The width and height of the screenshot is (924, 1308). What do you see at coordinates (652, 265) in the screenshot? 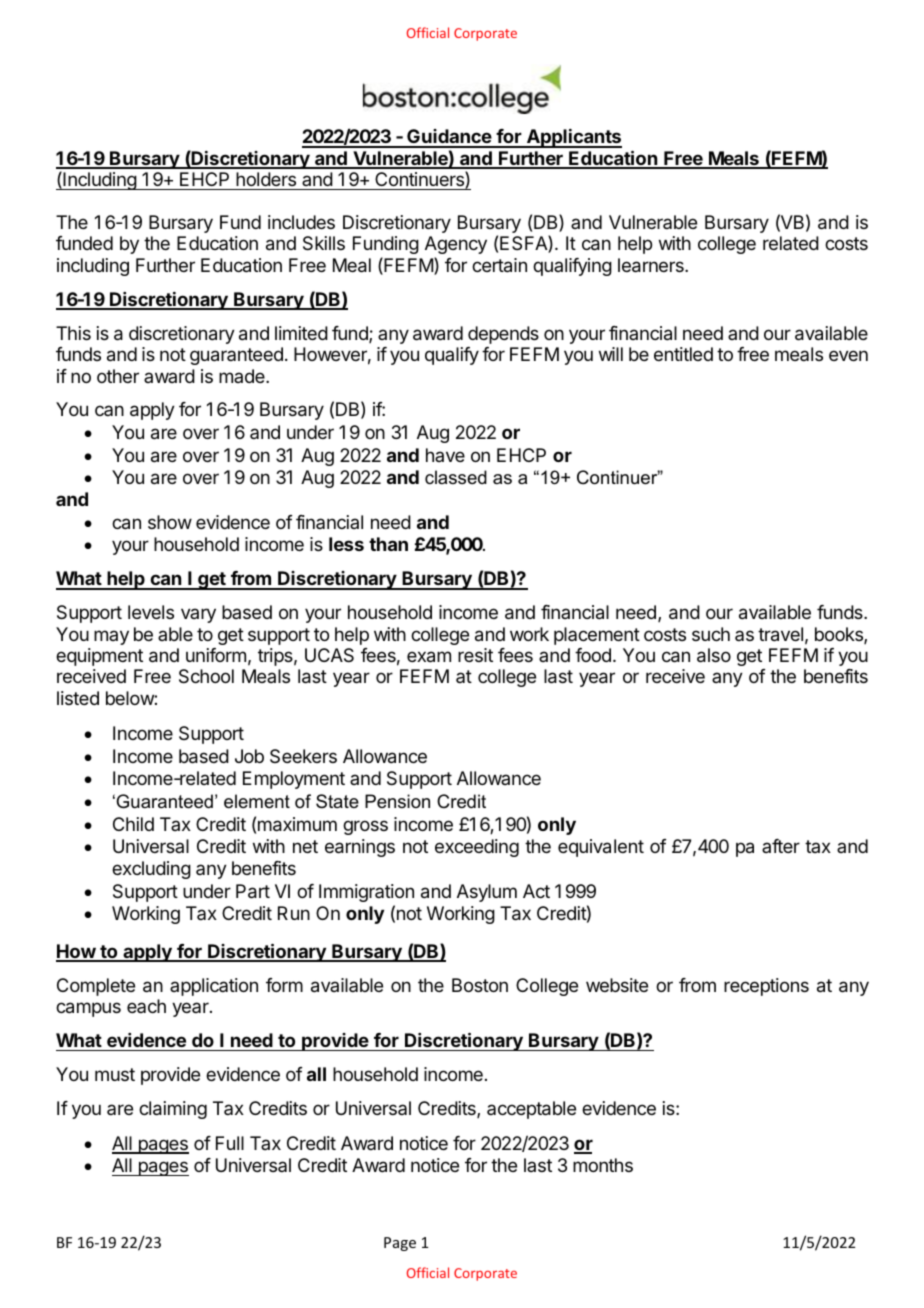
I see `learners` at bounding box center [652, 265].
